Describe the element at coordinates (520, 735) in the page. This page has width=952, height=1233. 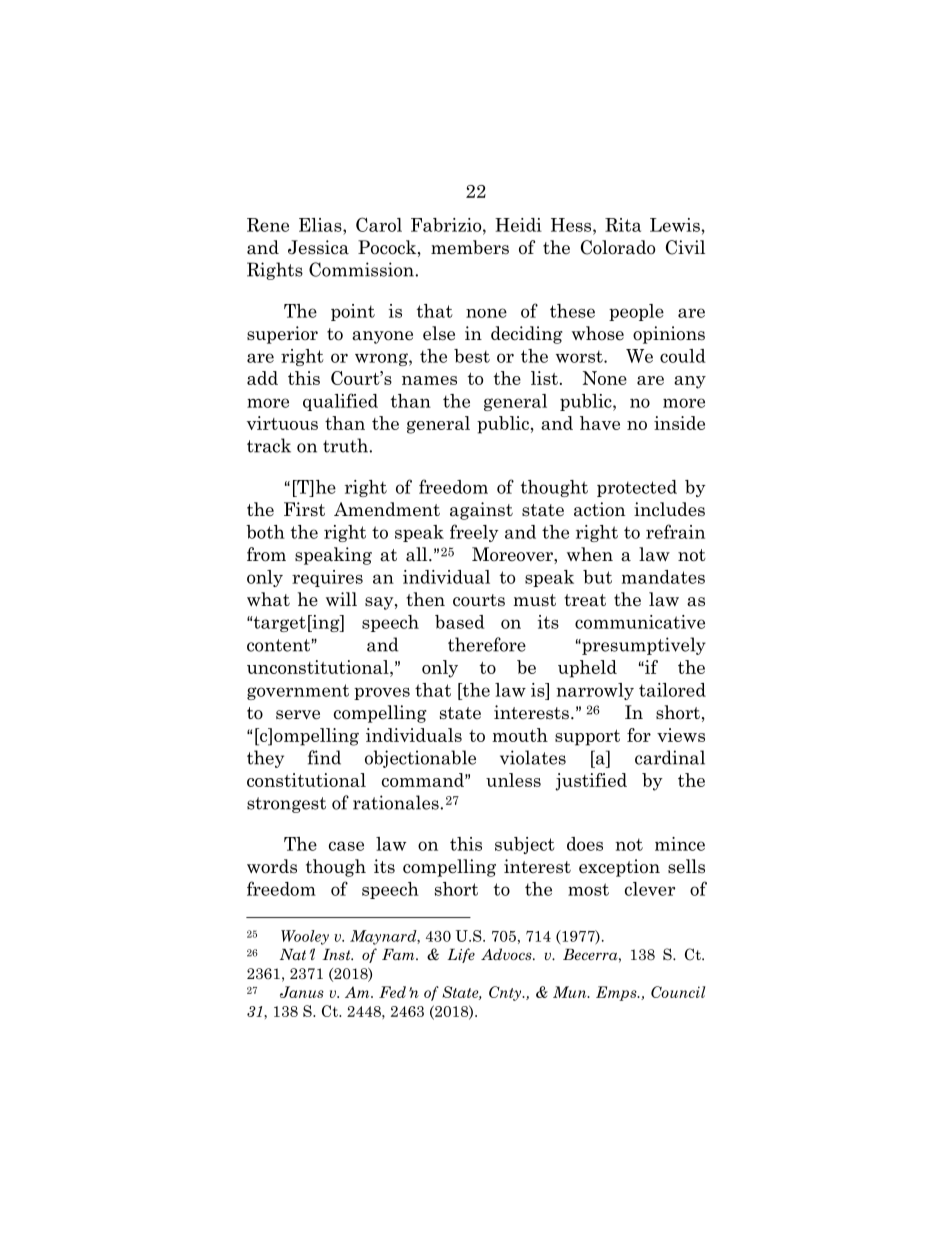
I see `mouth` at that location.
